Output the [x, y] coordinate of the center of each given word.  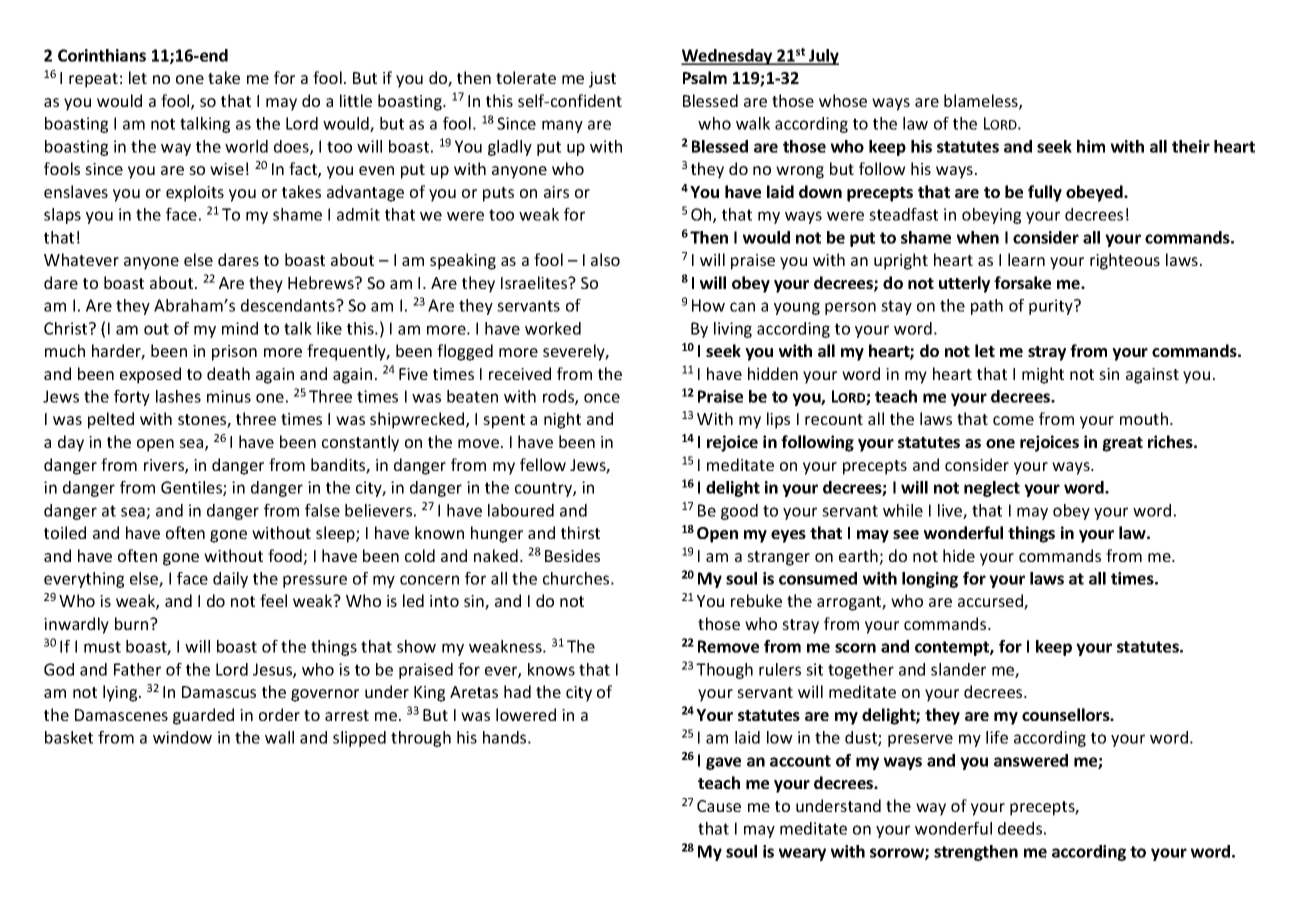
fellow [543, 464]
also [605, 259]
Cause [719, 806]
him [1091, 146]
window [182, 737]
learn [1026, 259]
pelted [111, 420]
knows [551, 669]
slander [958, 669]
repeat [93, 80]
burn [133, 623]
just [602, 80]
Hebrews [322, 282]
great [1122, 444]
